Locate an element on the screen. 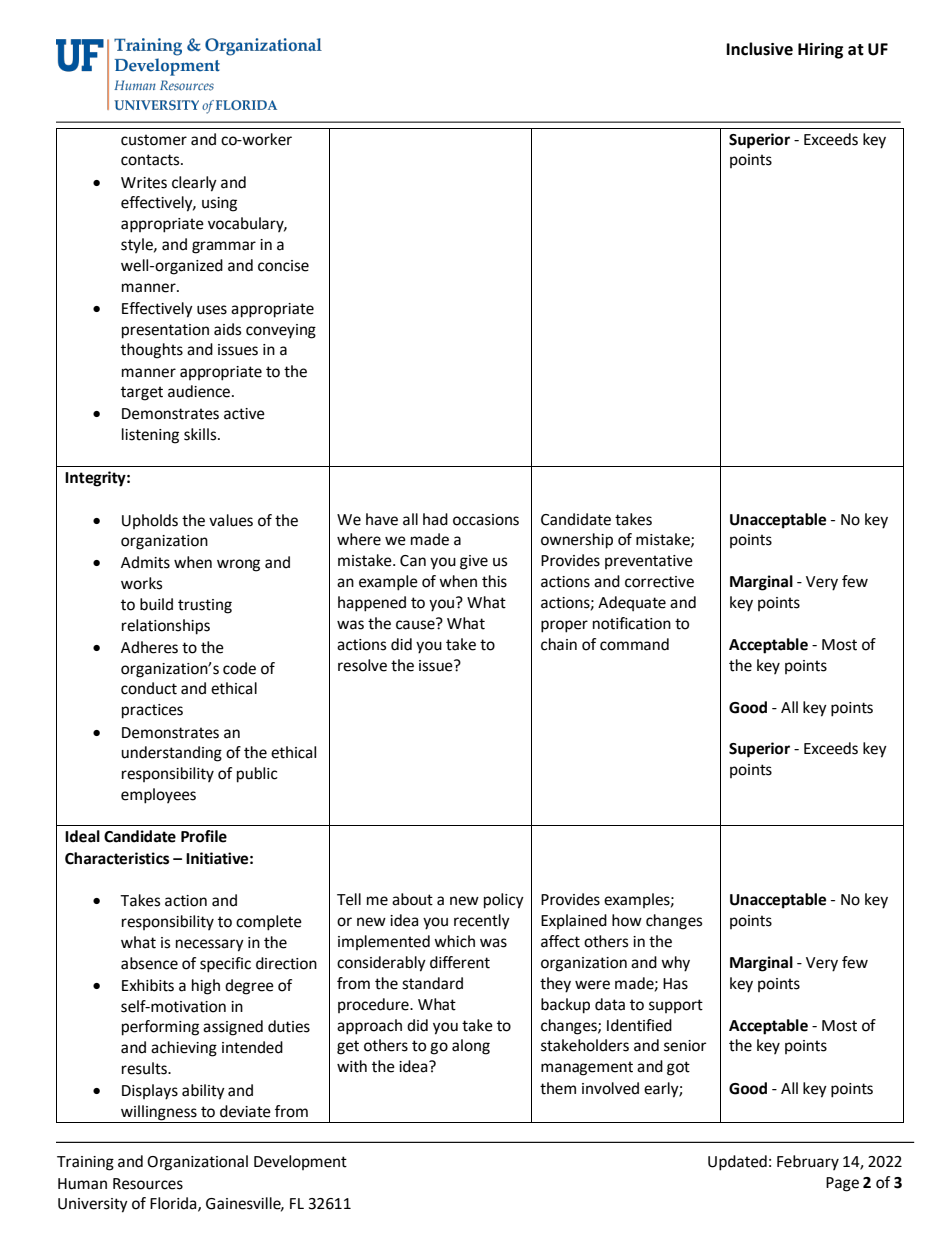 The height and width of the screenshot is (1233, 952). policy is located at coordinates (504, 901).
